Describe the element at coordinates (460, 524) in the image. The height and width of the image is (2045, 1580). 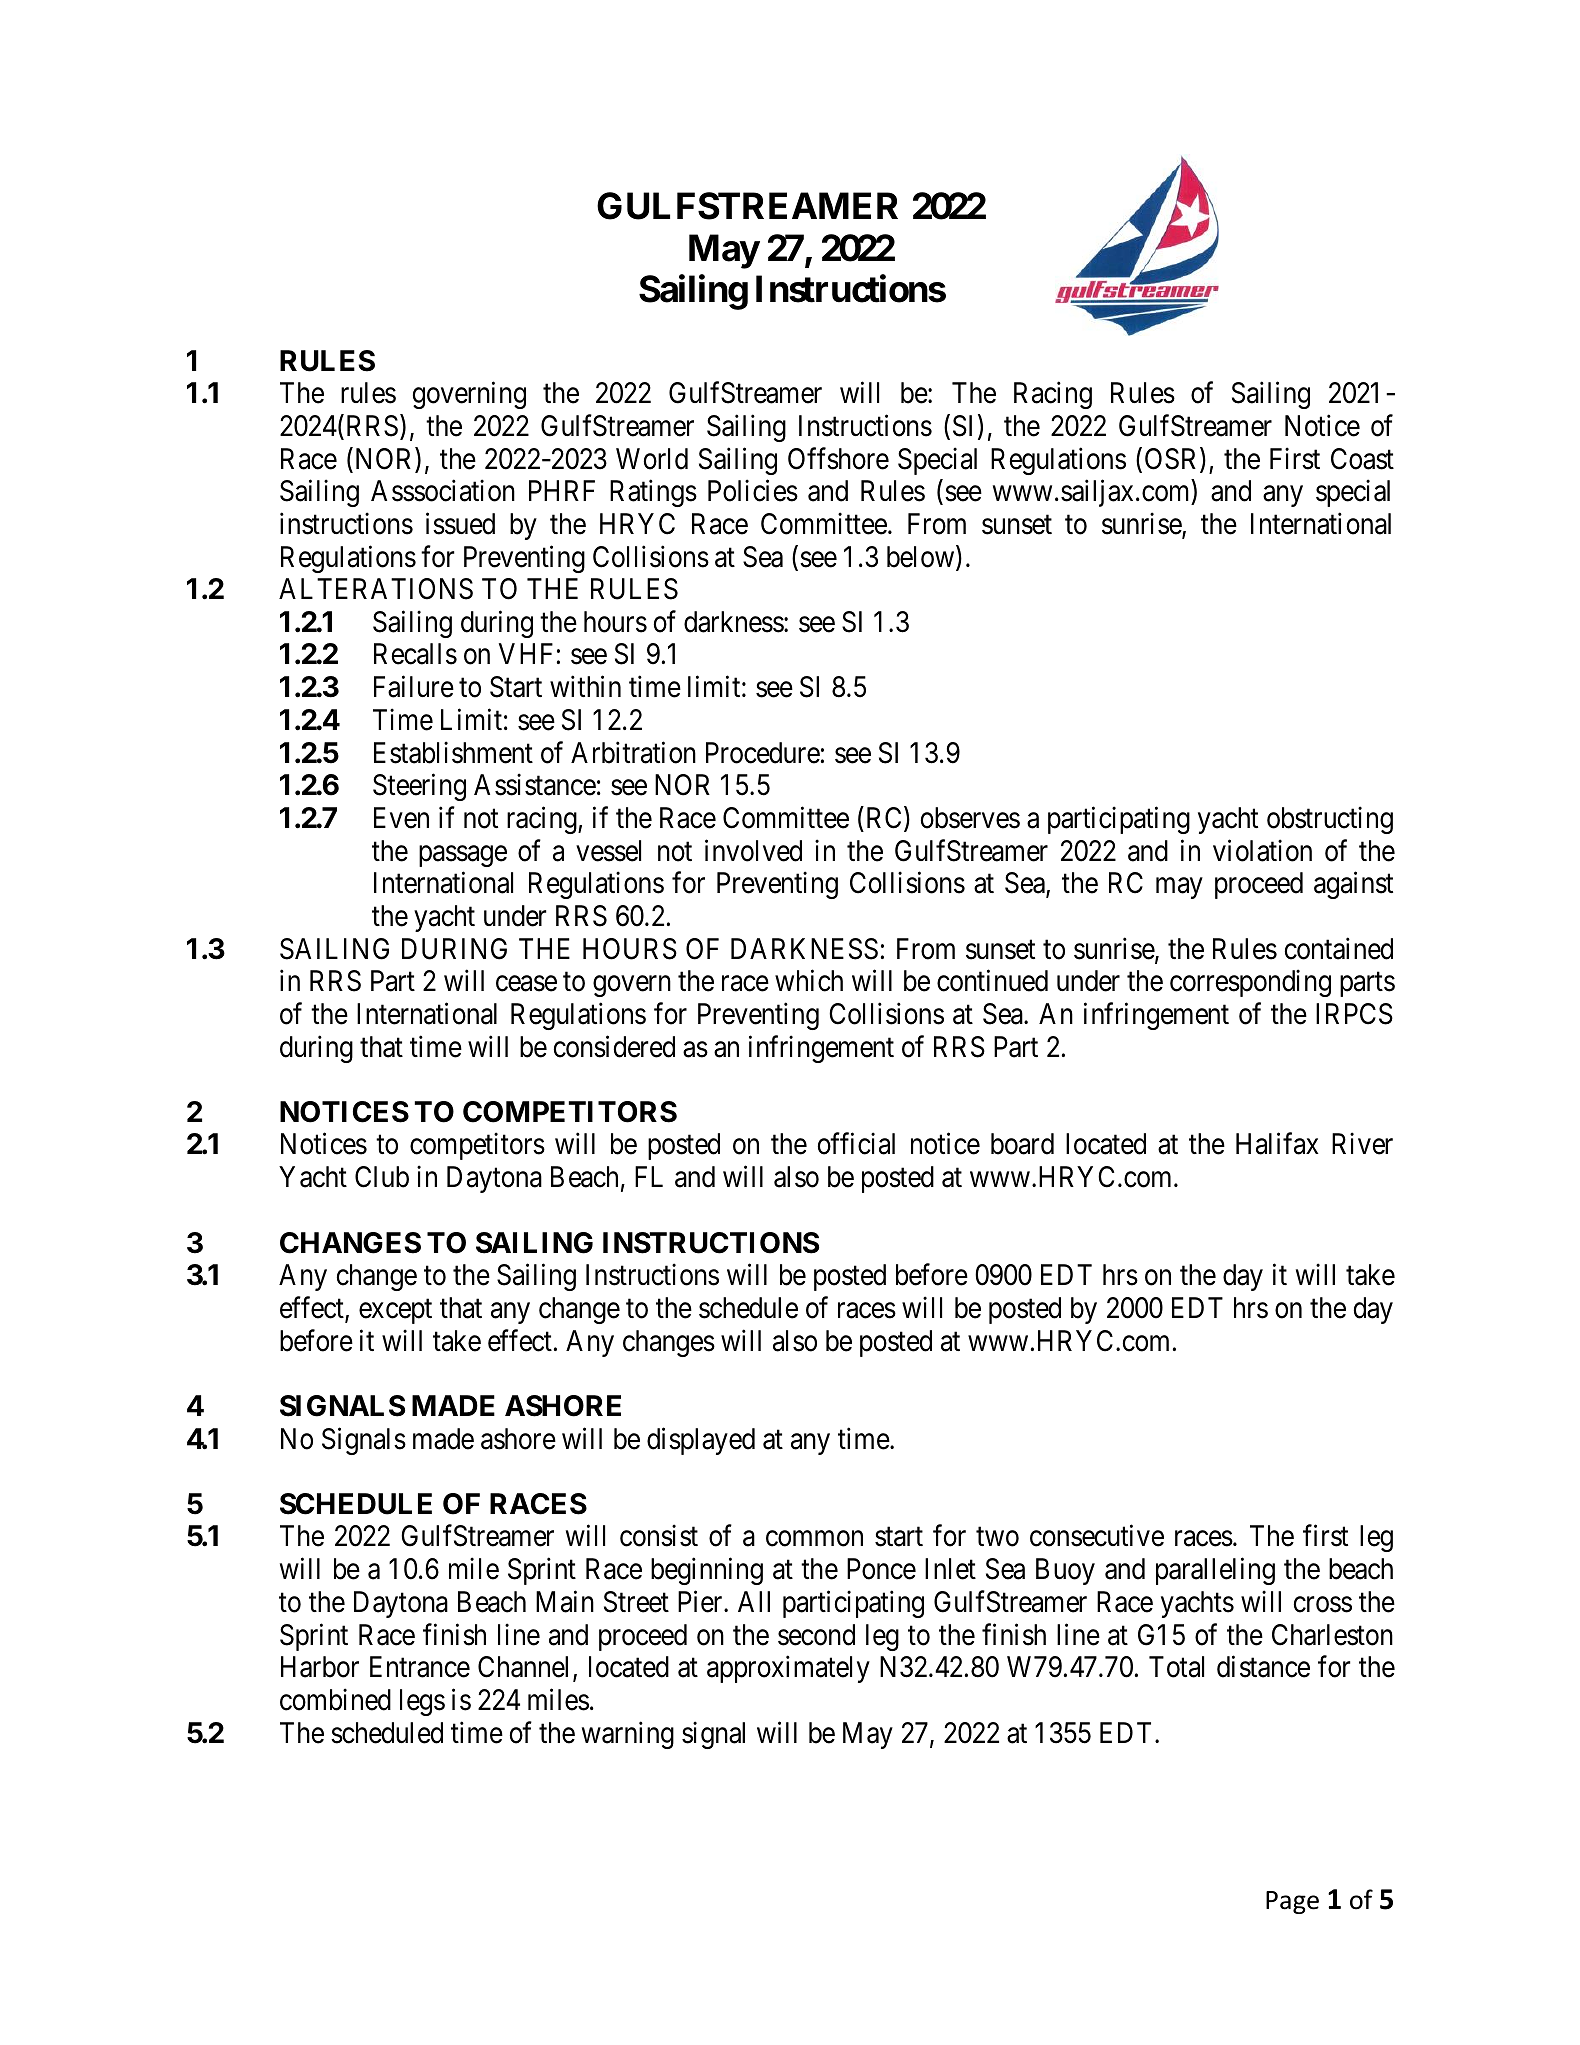
I see `issued` at that location.
